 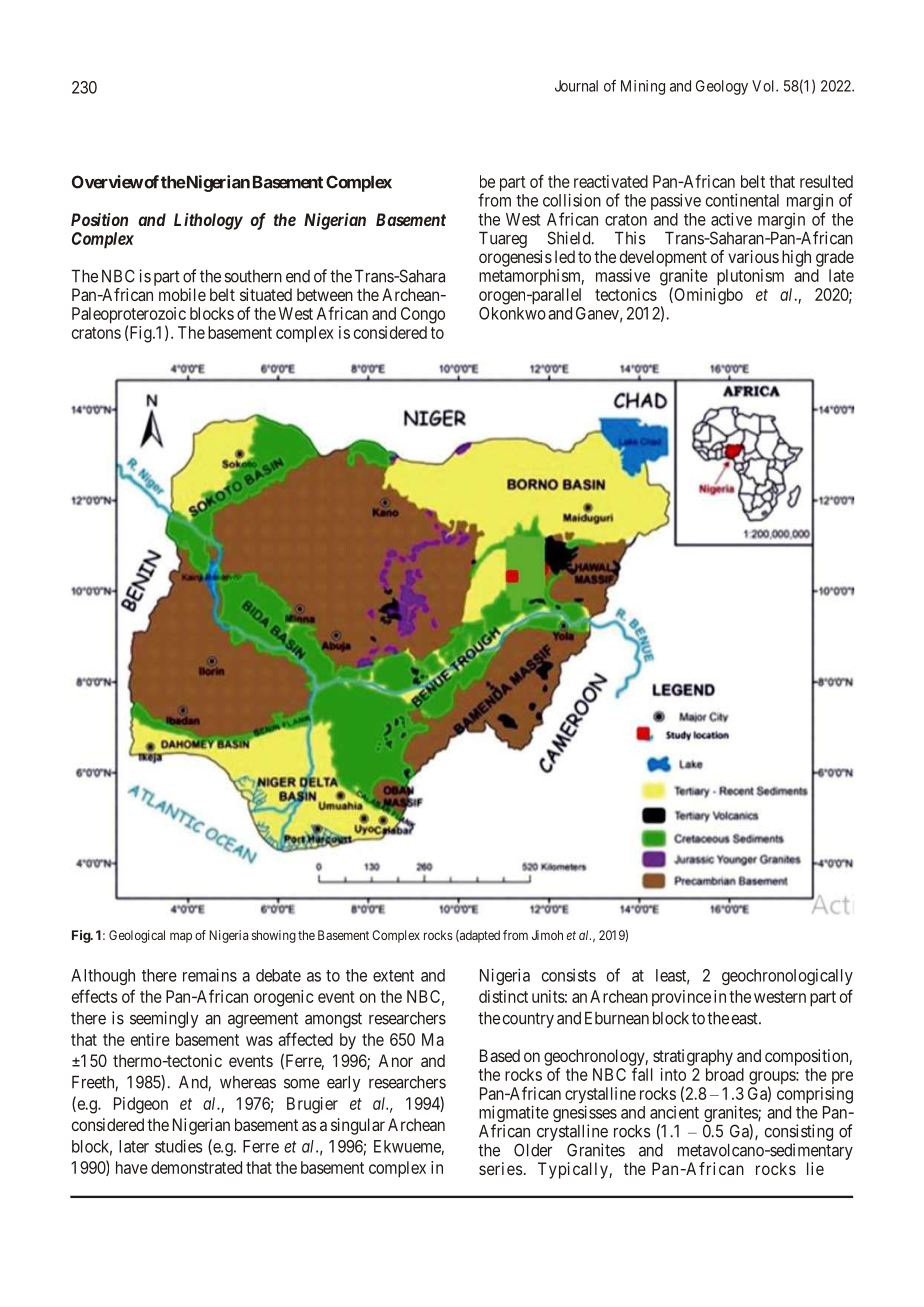 I want to click on studies, so click(x=179, y=1146).
